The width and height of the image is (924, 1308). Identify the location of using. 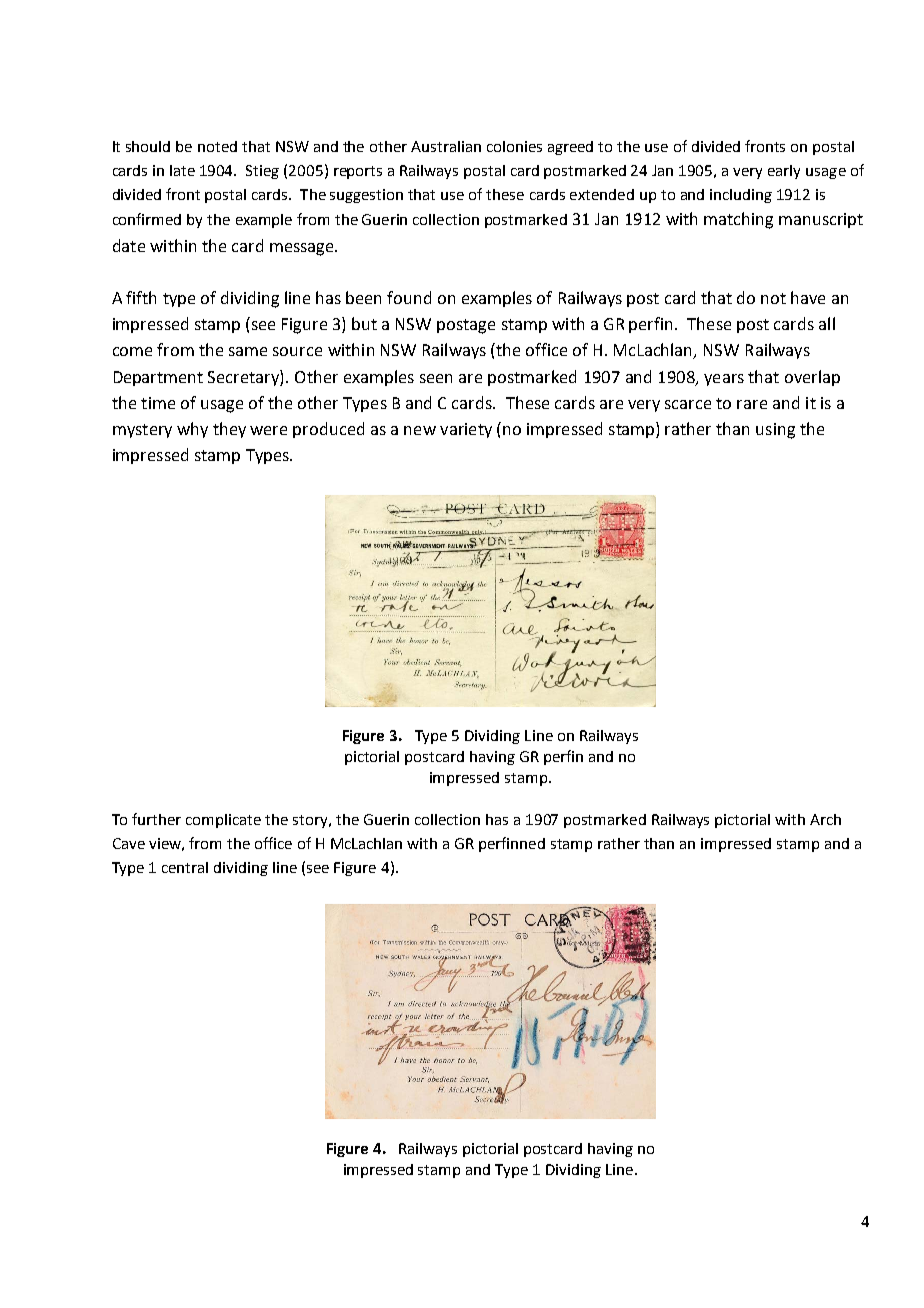
(775, 431).
